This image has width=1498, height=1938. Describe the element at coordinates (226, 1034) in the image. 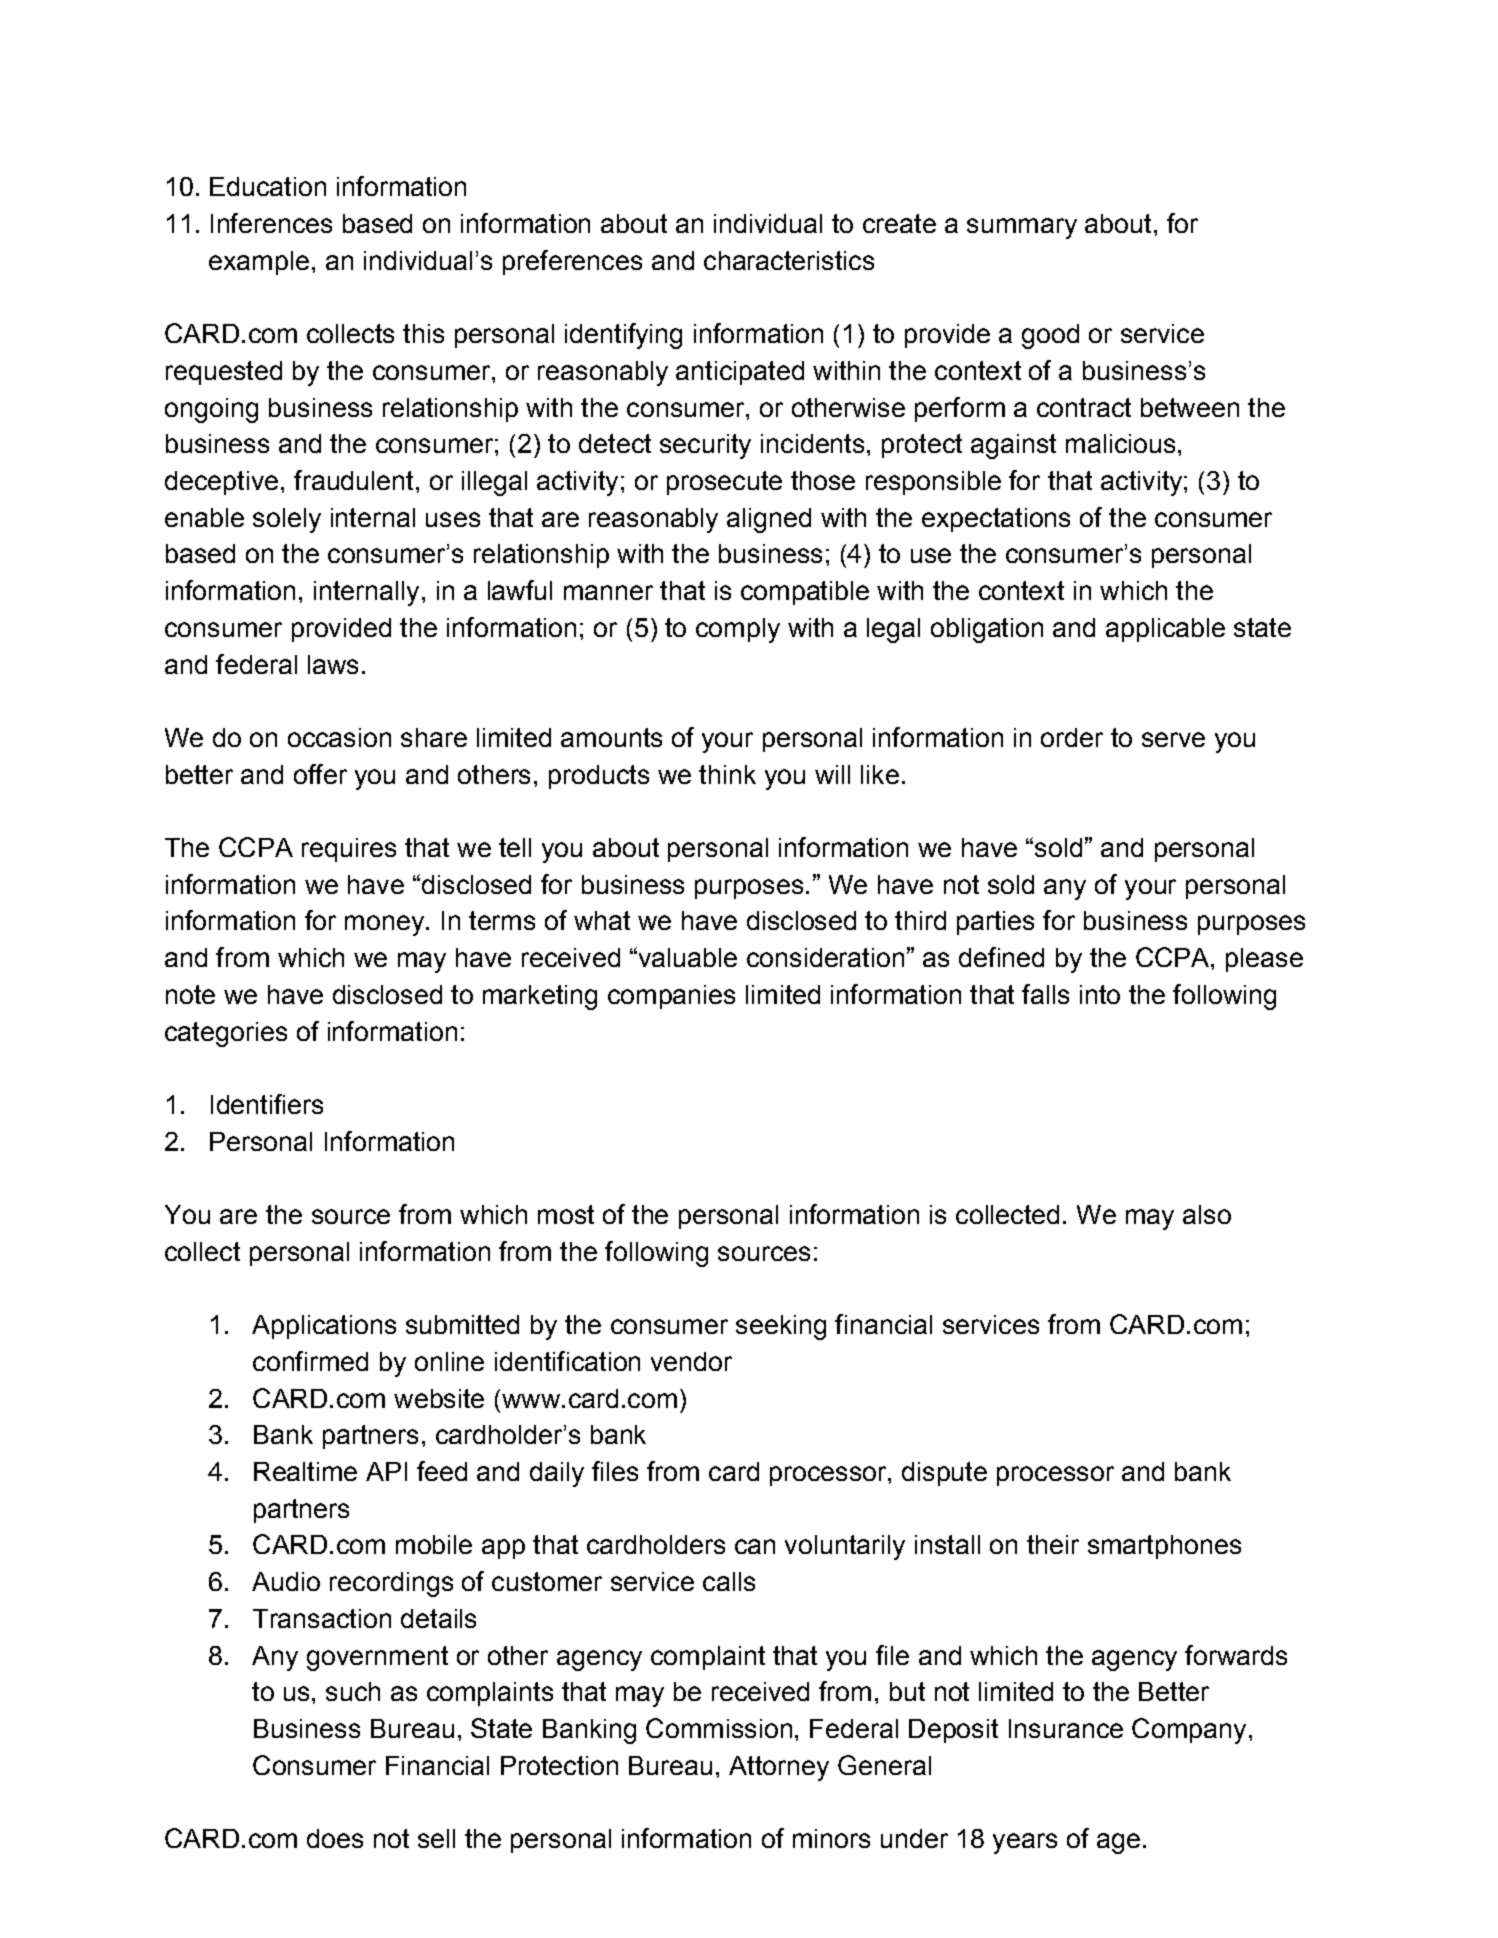

I see `categories` at that location.
